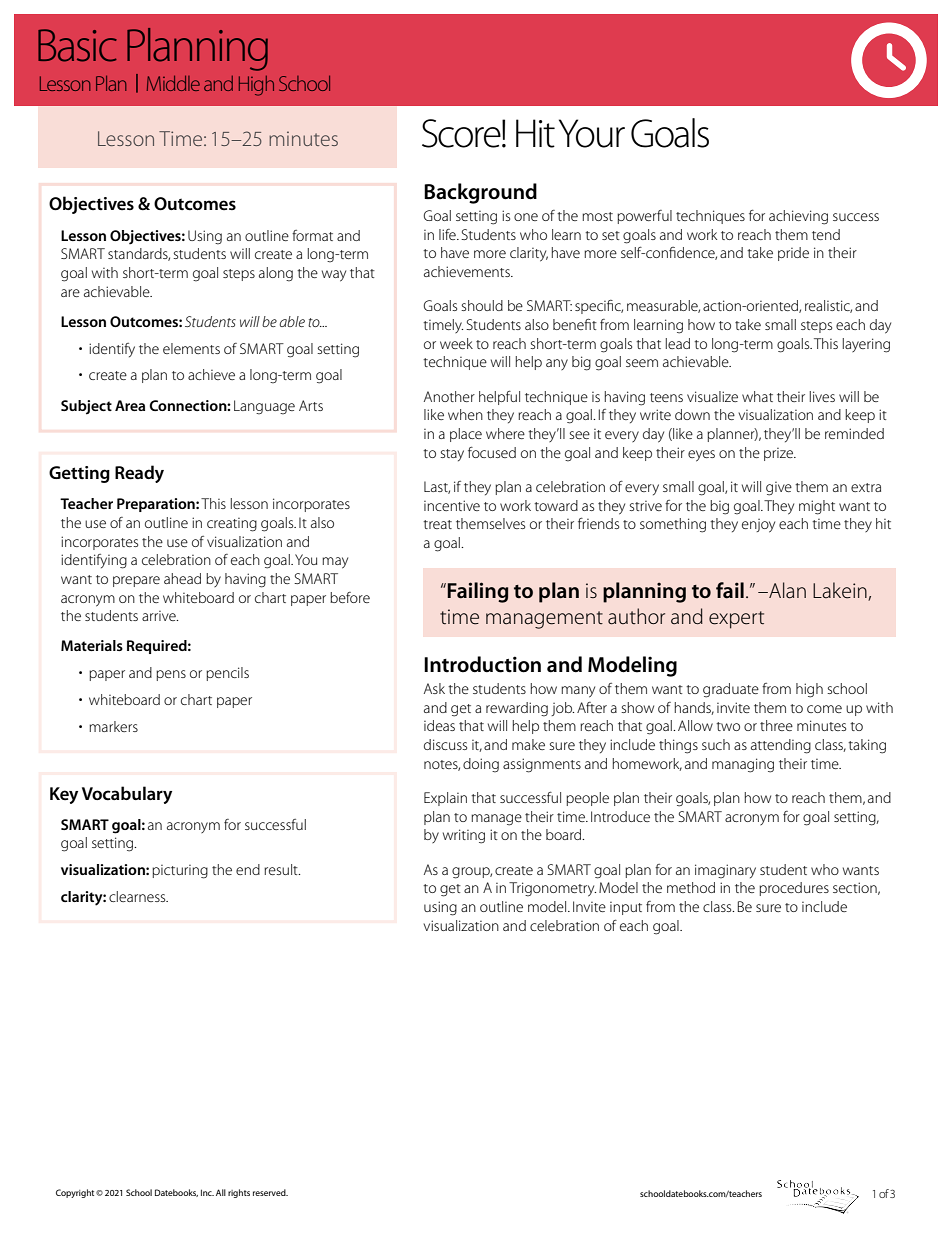  What do you see at coordinates (173, 83) in the screenshot?
I see `Middle` at bounding box center [173, 83].
